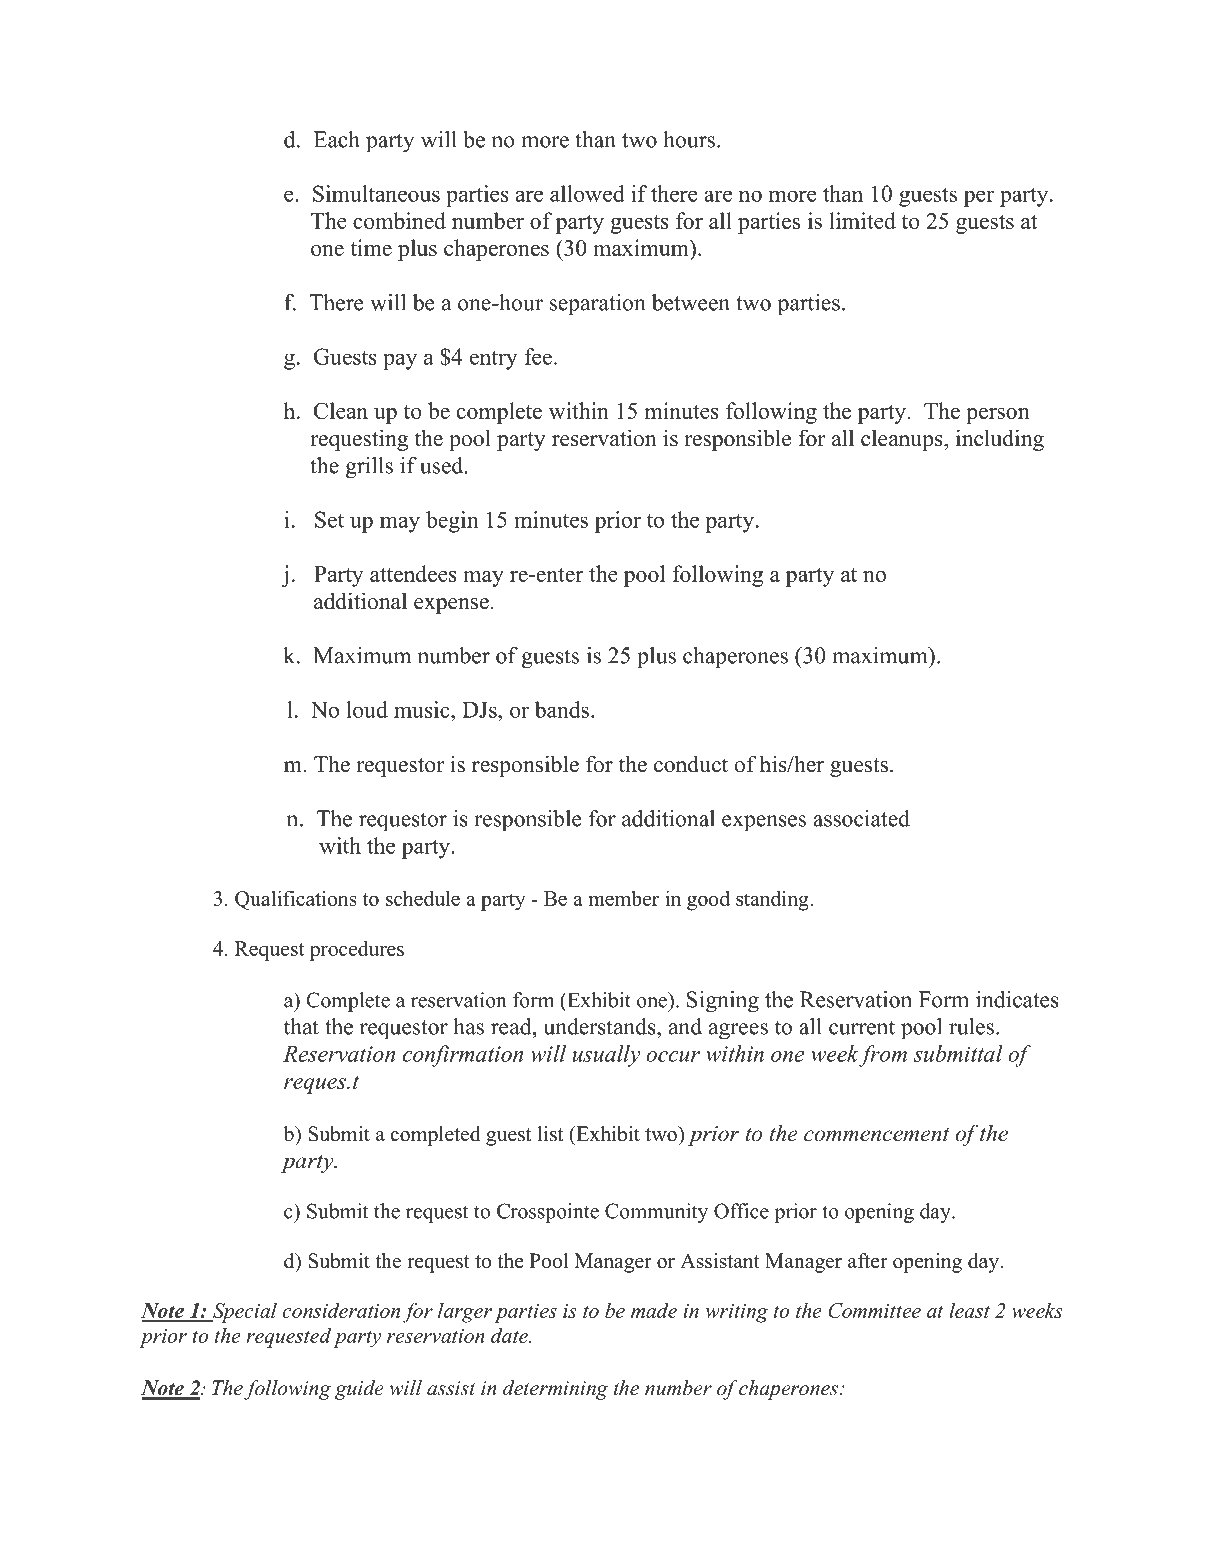  I want to click on grills, so click(369, 468).
